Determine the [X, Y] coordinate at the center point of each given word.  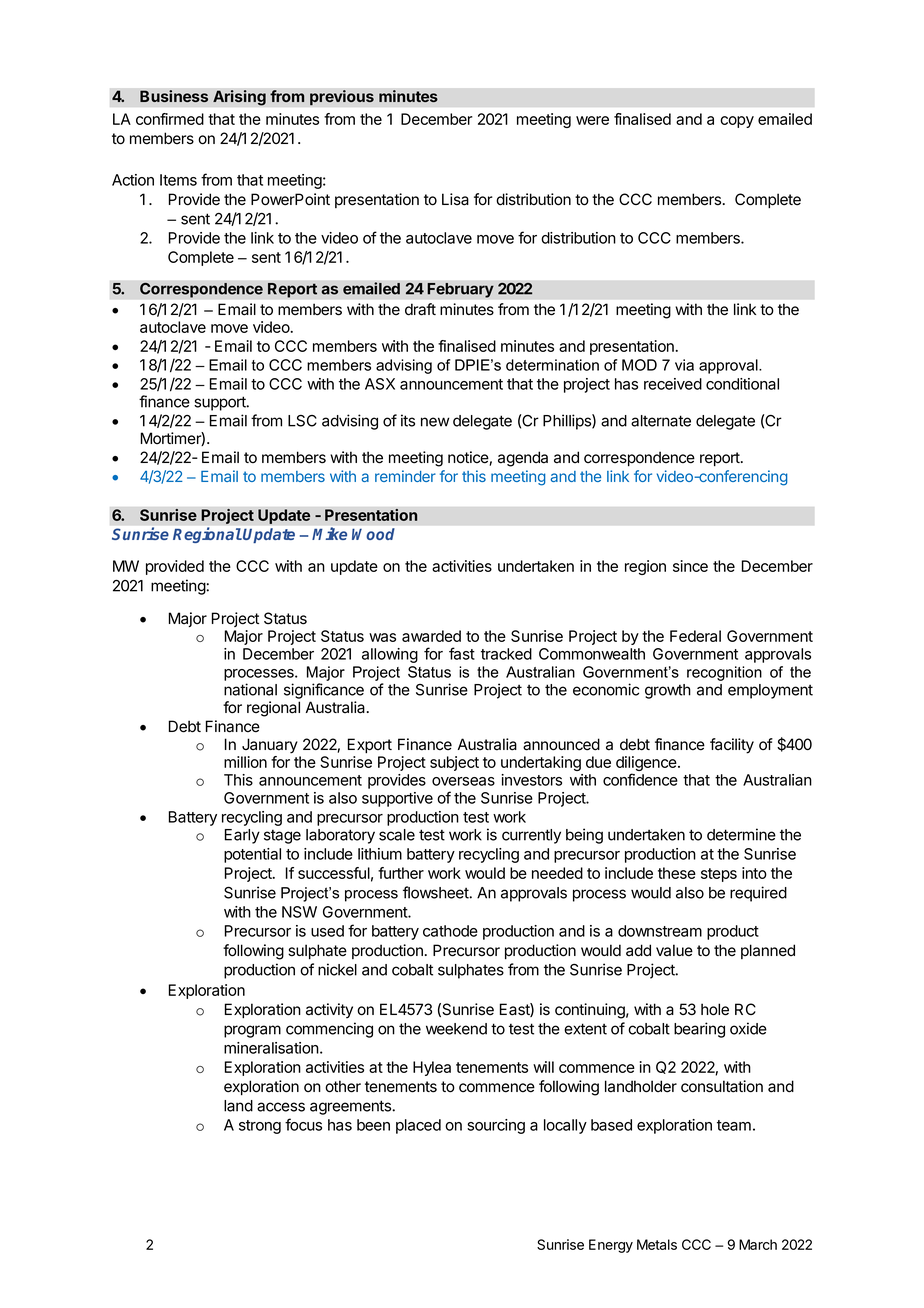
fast [462, 653]
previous [342, 98]
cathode [450, 931]
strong [260, 1127]
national [250, 689]
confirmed [170, 119]
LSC [302, 421]
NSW [299, 912]
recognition [724, 673]
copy [737, 122]
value [674, 950]
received [673, 384]
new [435, 422]
